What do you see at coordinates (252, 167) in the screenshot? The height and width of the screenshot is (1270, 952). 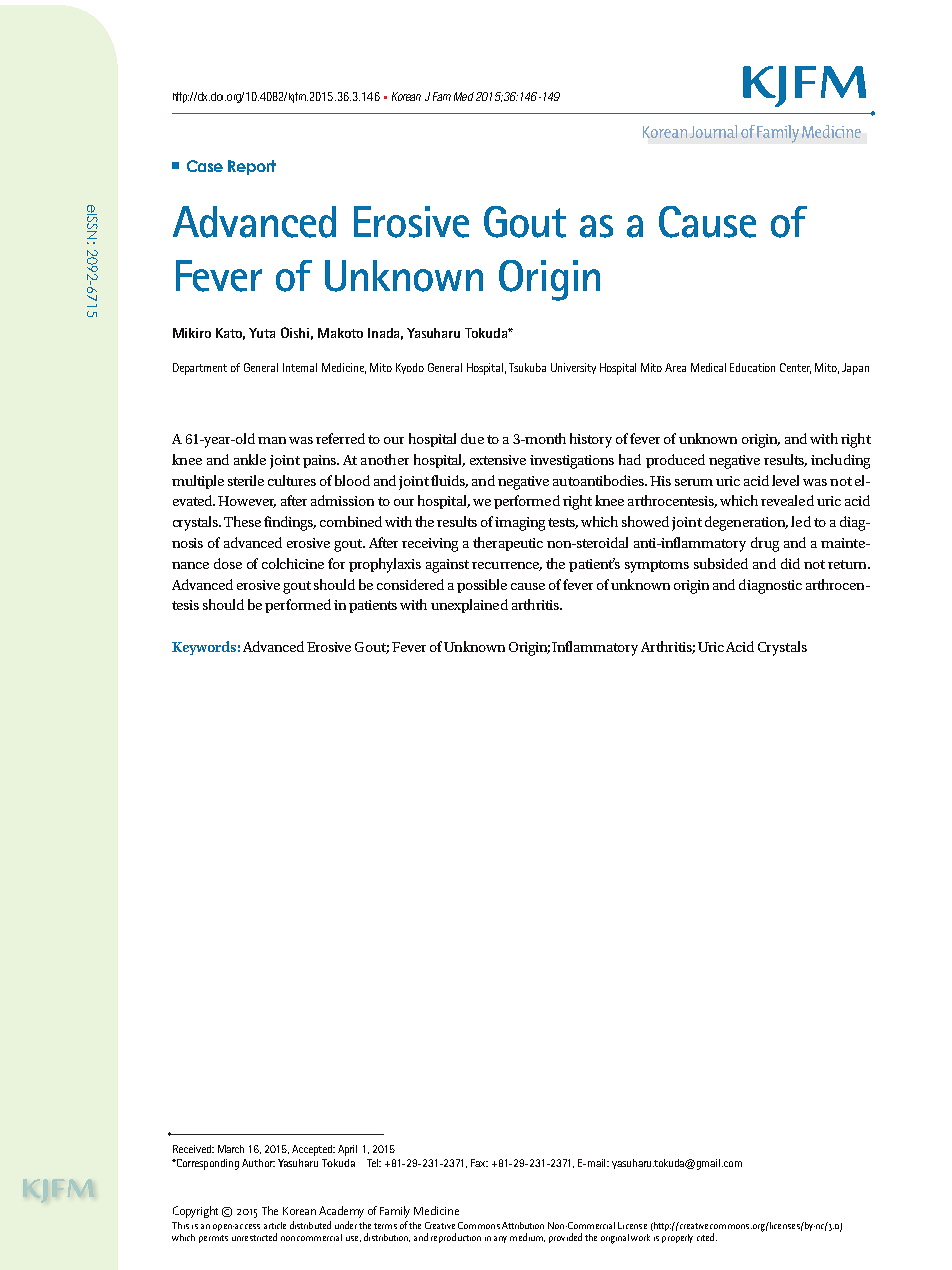 I see `Report` at bounding box center [252, 167].
